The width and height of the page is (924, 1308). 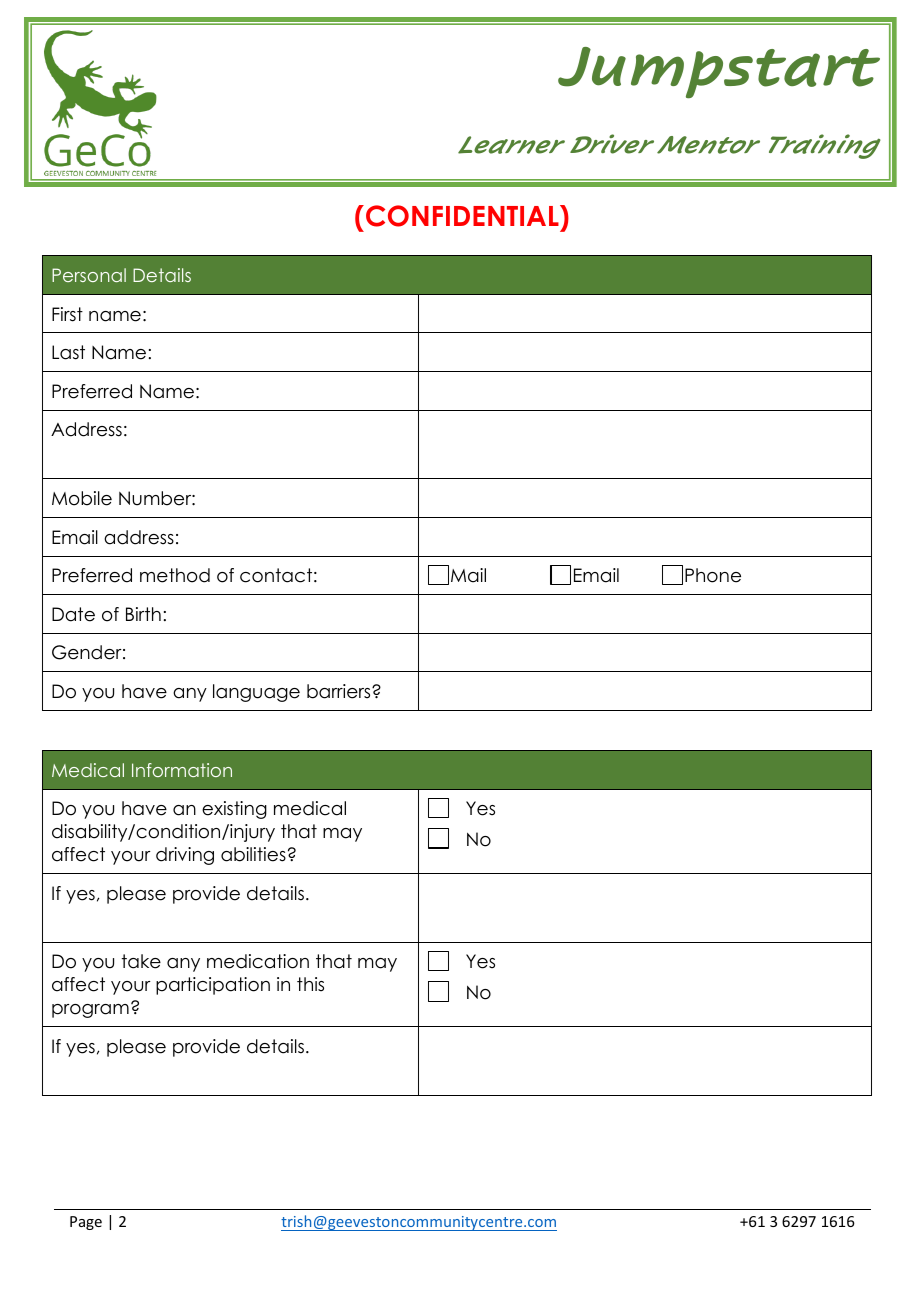 What do you see at coordinates (89, 275) in the page?
I see `Personal` at bounding box center [89, 275].
